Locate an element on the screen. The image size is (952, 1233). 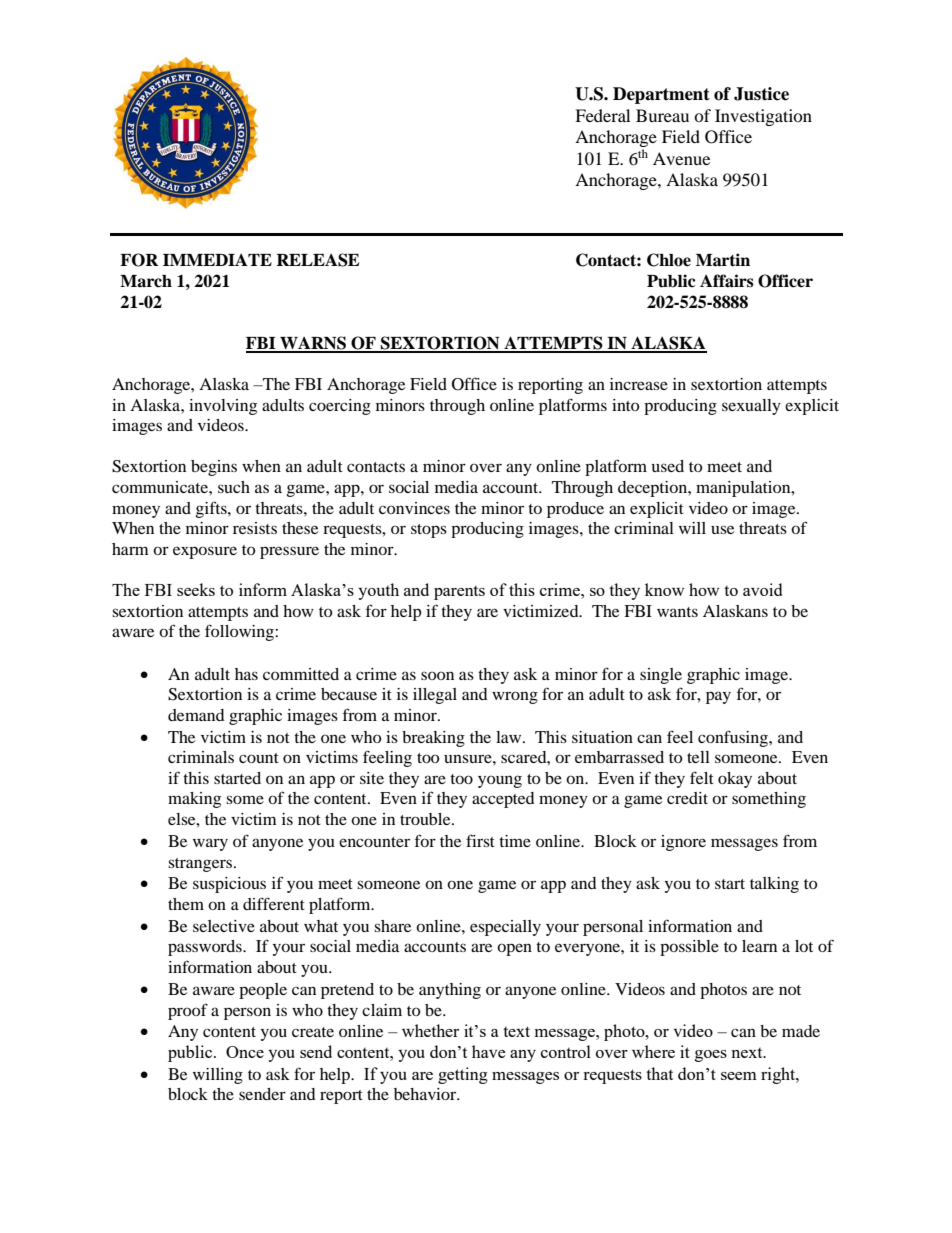
Investigation is located at coordinates (763, 117).
